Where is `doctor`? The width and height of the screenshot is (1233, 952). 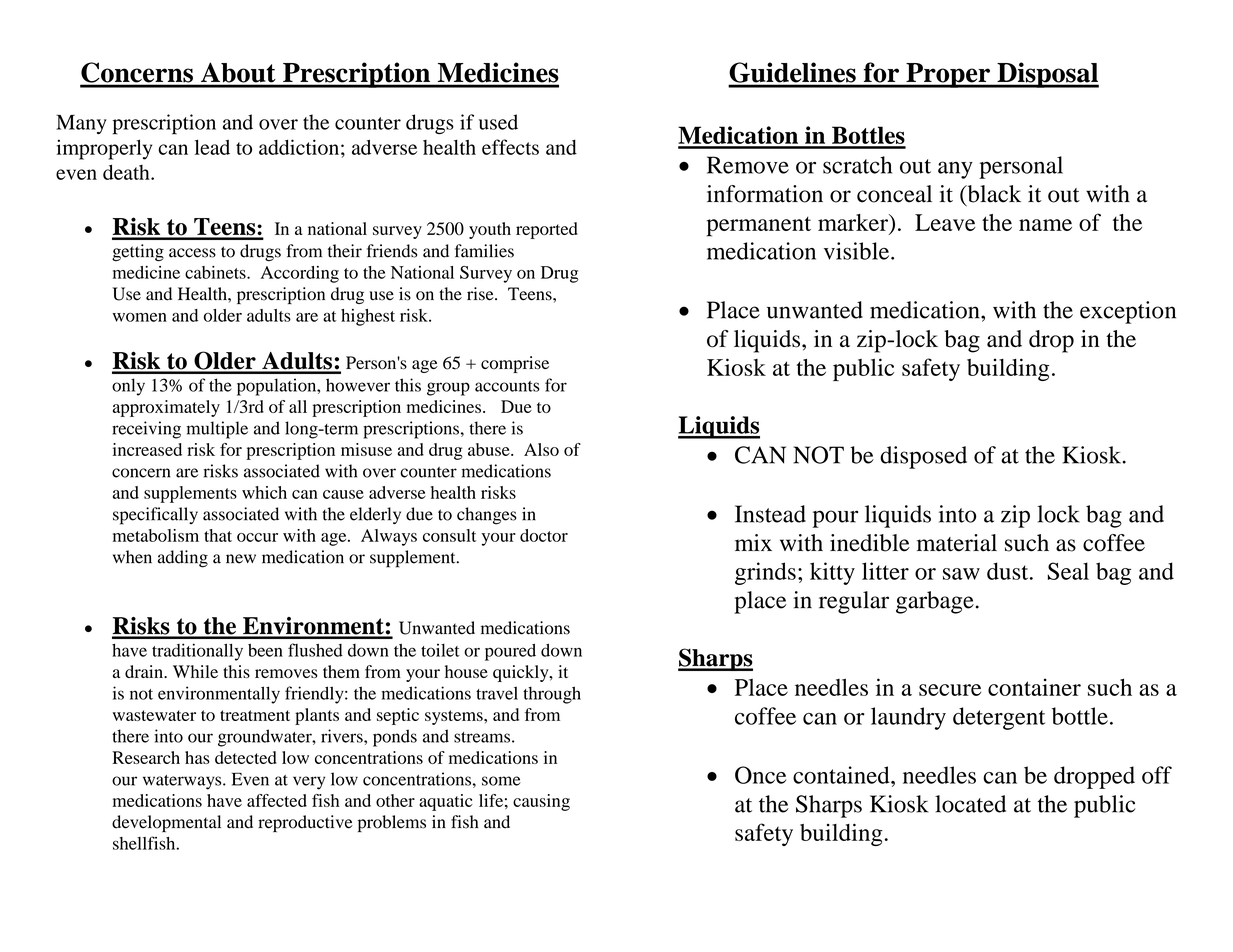 doctor is located at coordinates (544, 535).
